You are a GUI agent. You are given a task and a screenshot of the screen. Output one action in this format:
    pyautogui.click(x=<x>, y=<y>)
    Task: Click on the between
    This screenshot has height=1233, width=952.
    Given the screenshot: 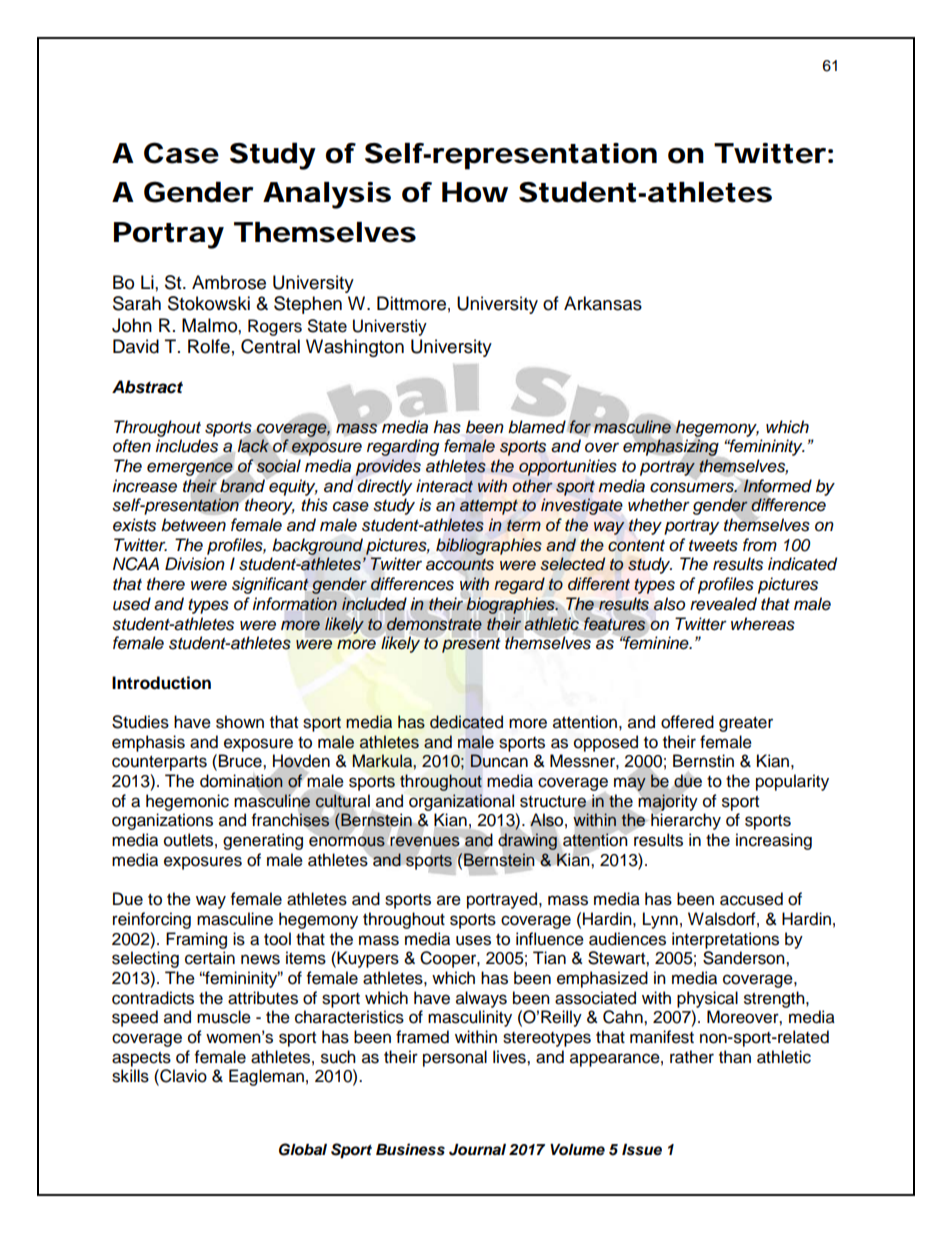 What is the action you would take?
    pyautogui.click(x=193, y=525)
